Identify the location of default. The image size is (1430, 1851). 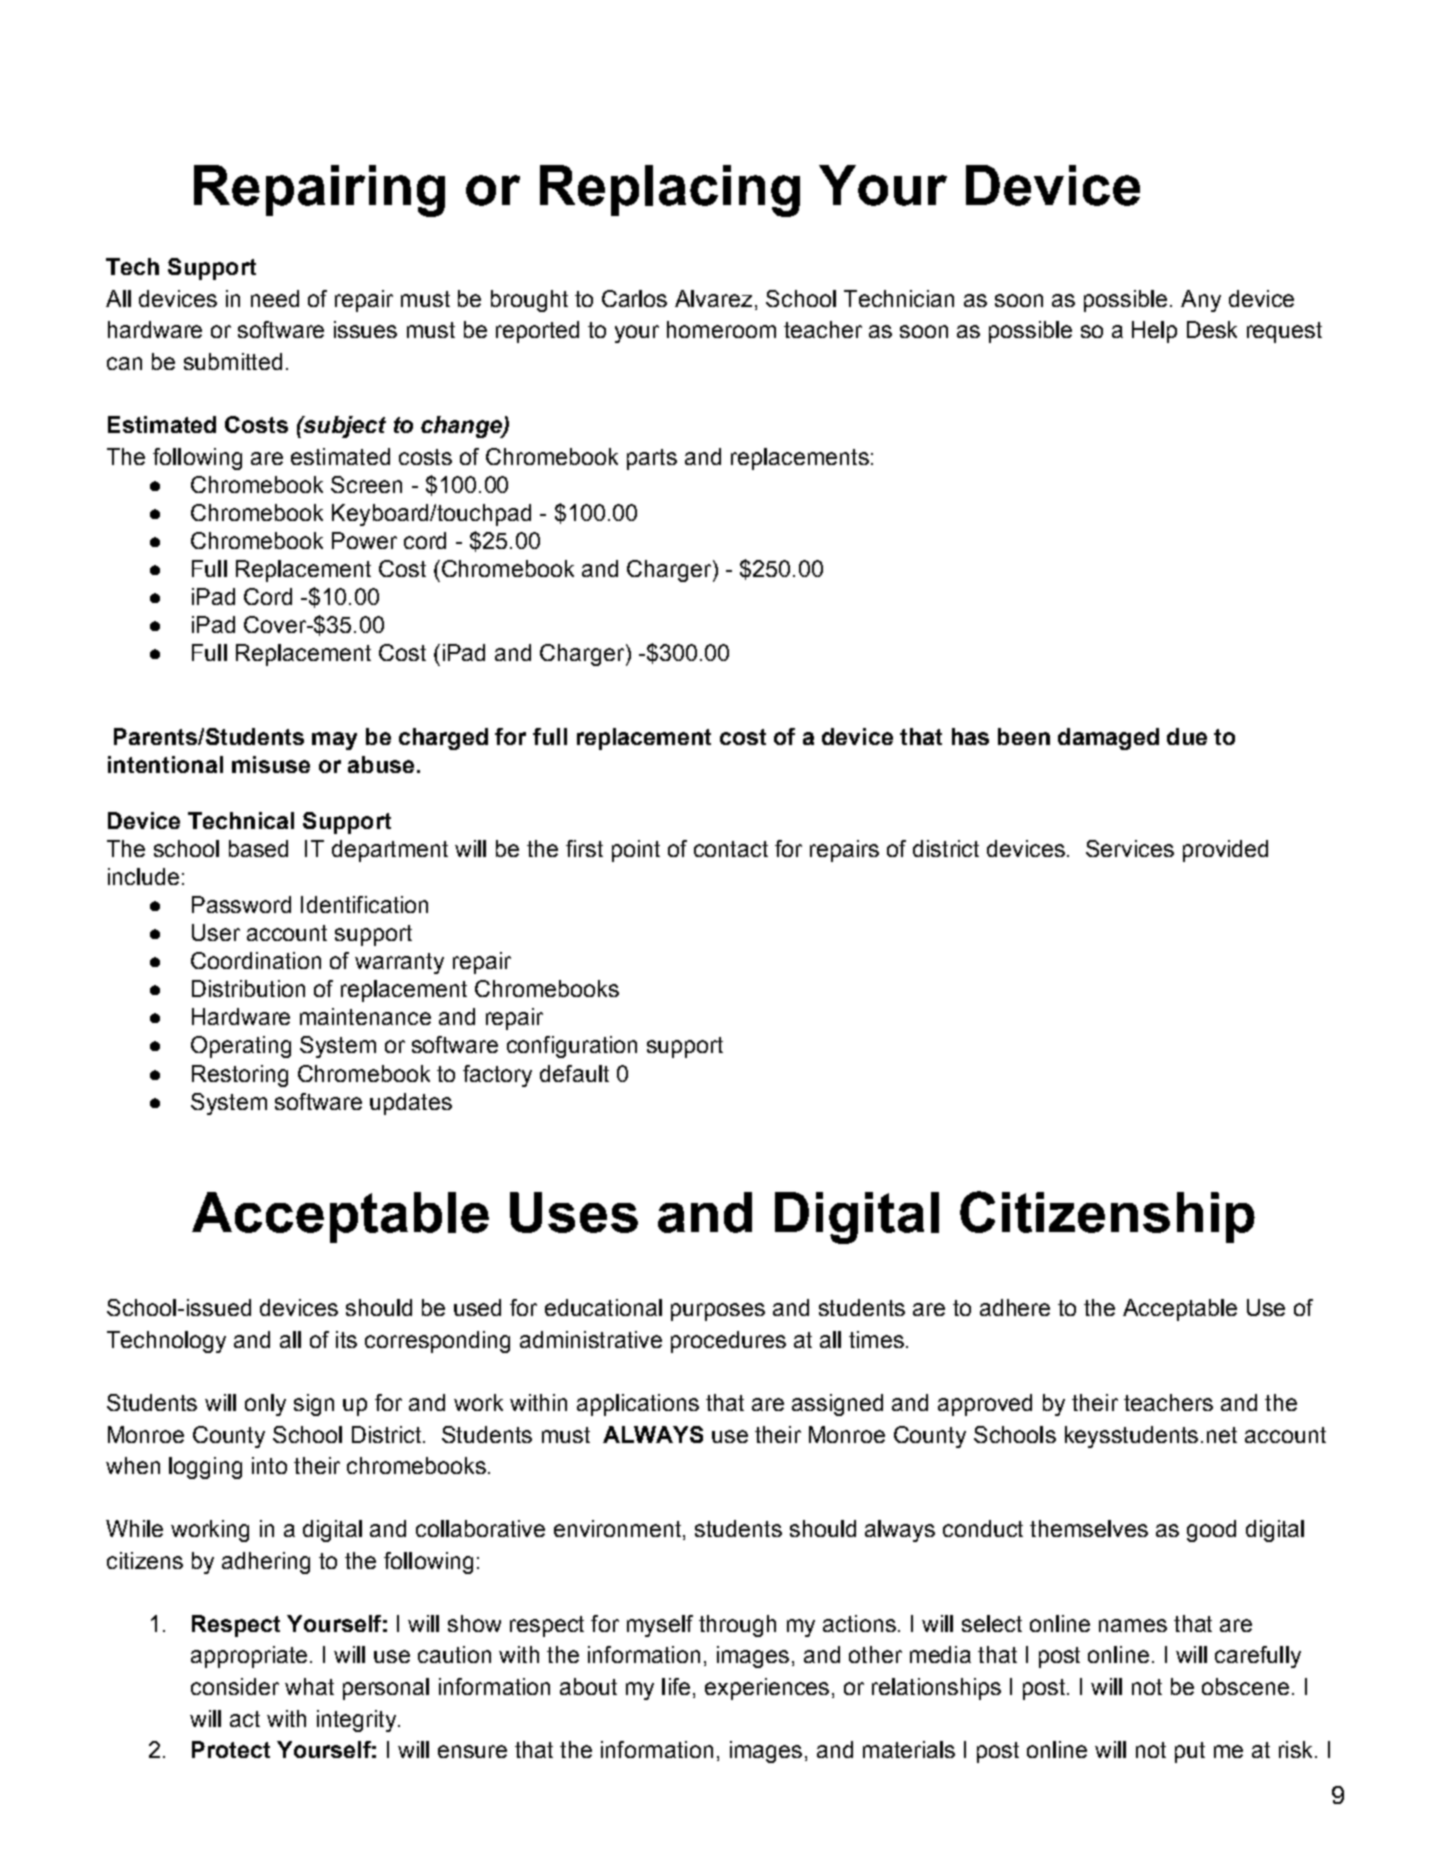
(574, 1073).
